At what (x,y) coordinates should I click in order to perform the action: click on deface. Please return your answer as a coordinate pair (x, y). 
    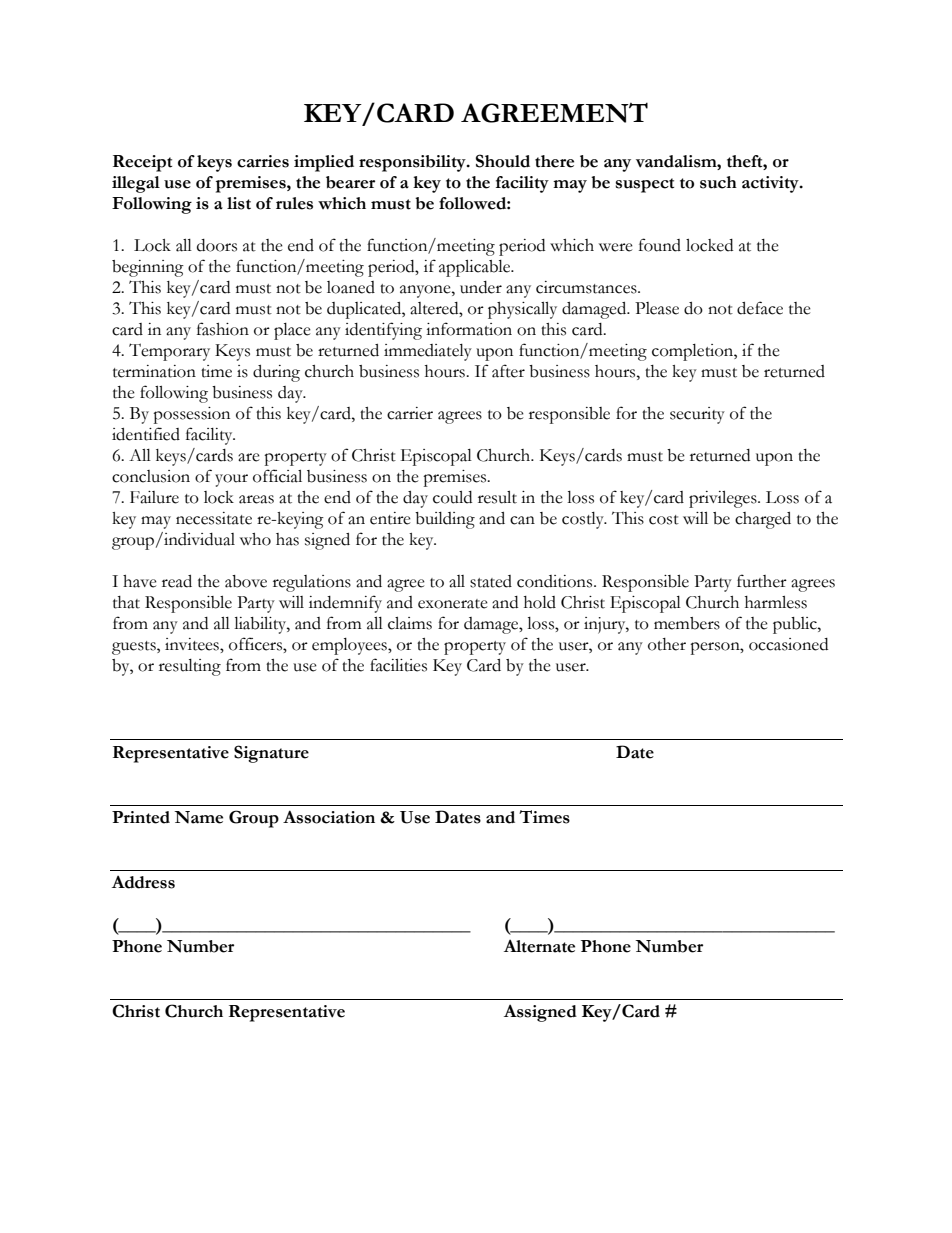
    Looking at the image, I should click on (760, 308).
